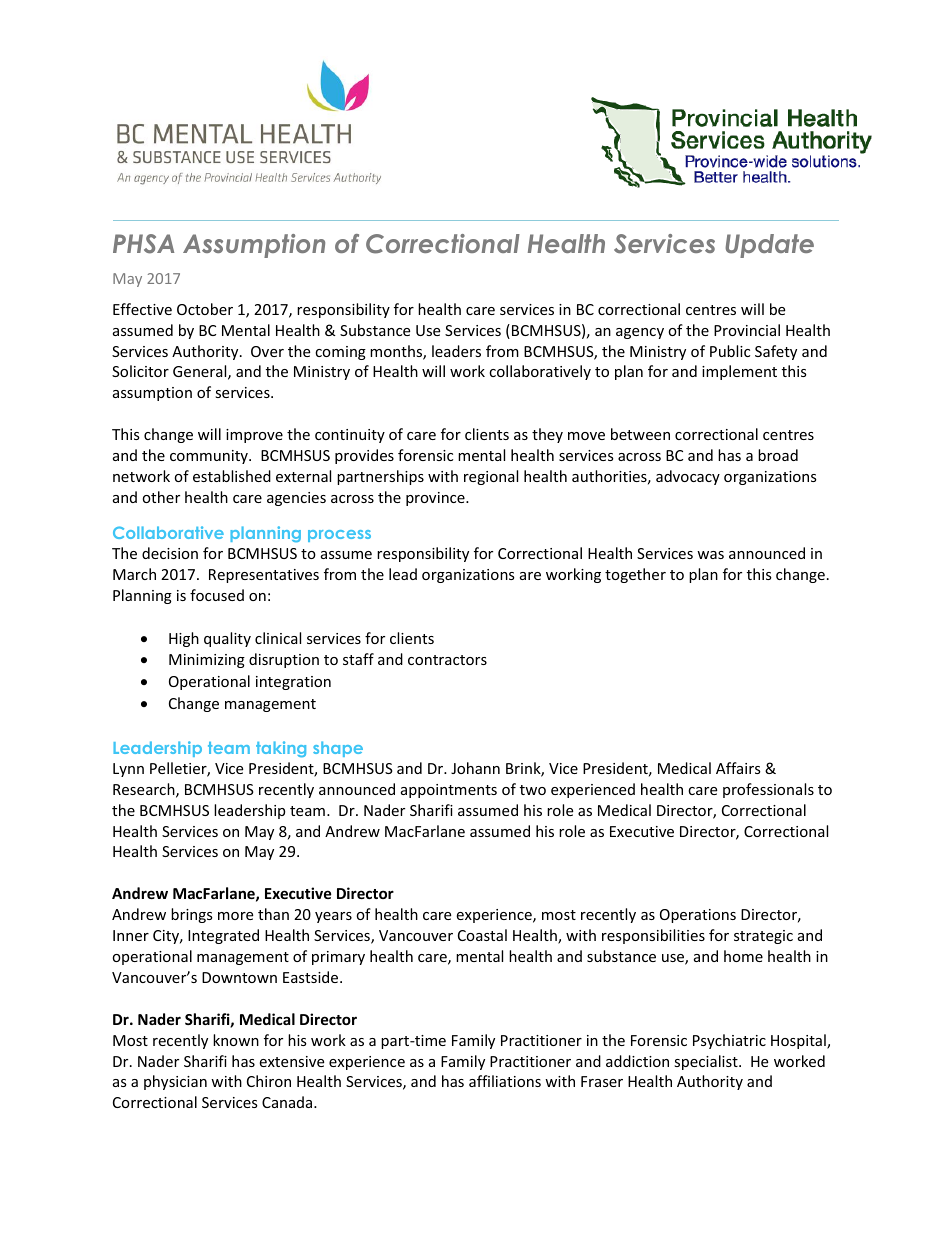  What do you see at coordinates (447, 660) in the screenshot?
I see `contractors` at bounding box center [447, 660].
